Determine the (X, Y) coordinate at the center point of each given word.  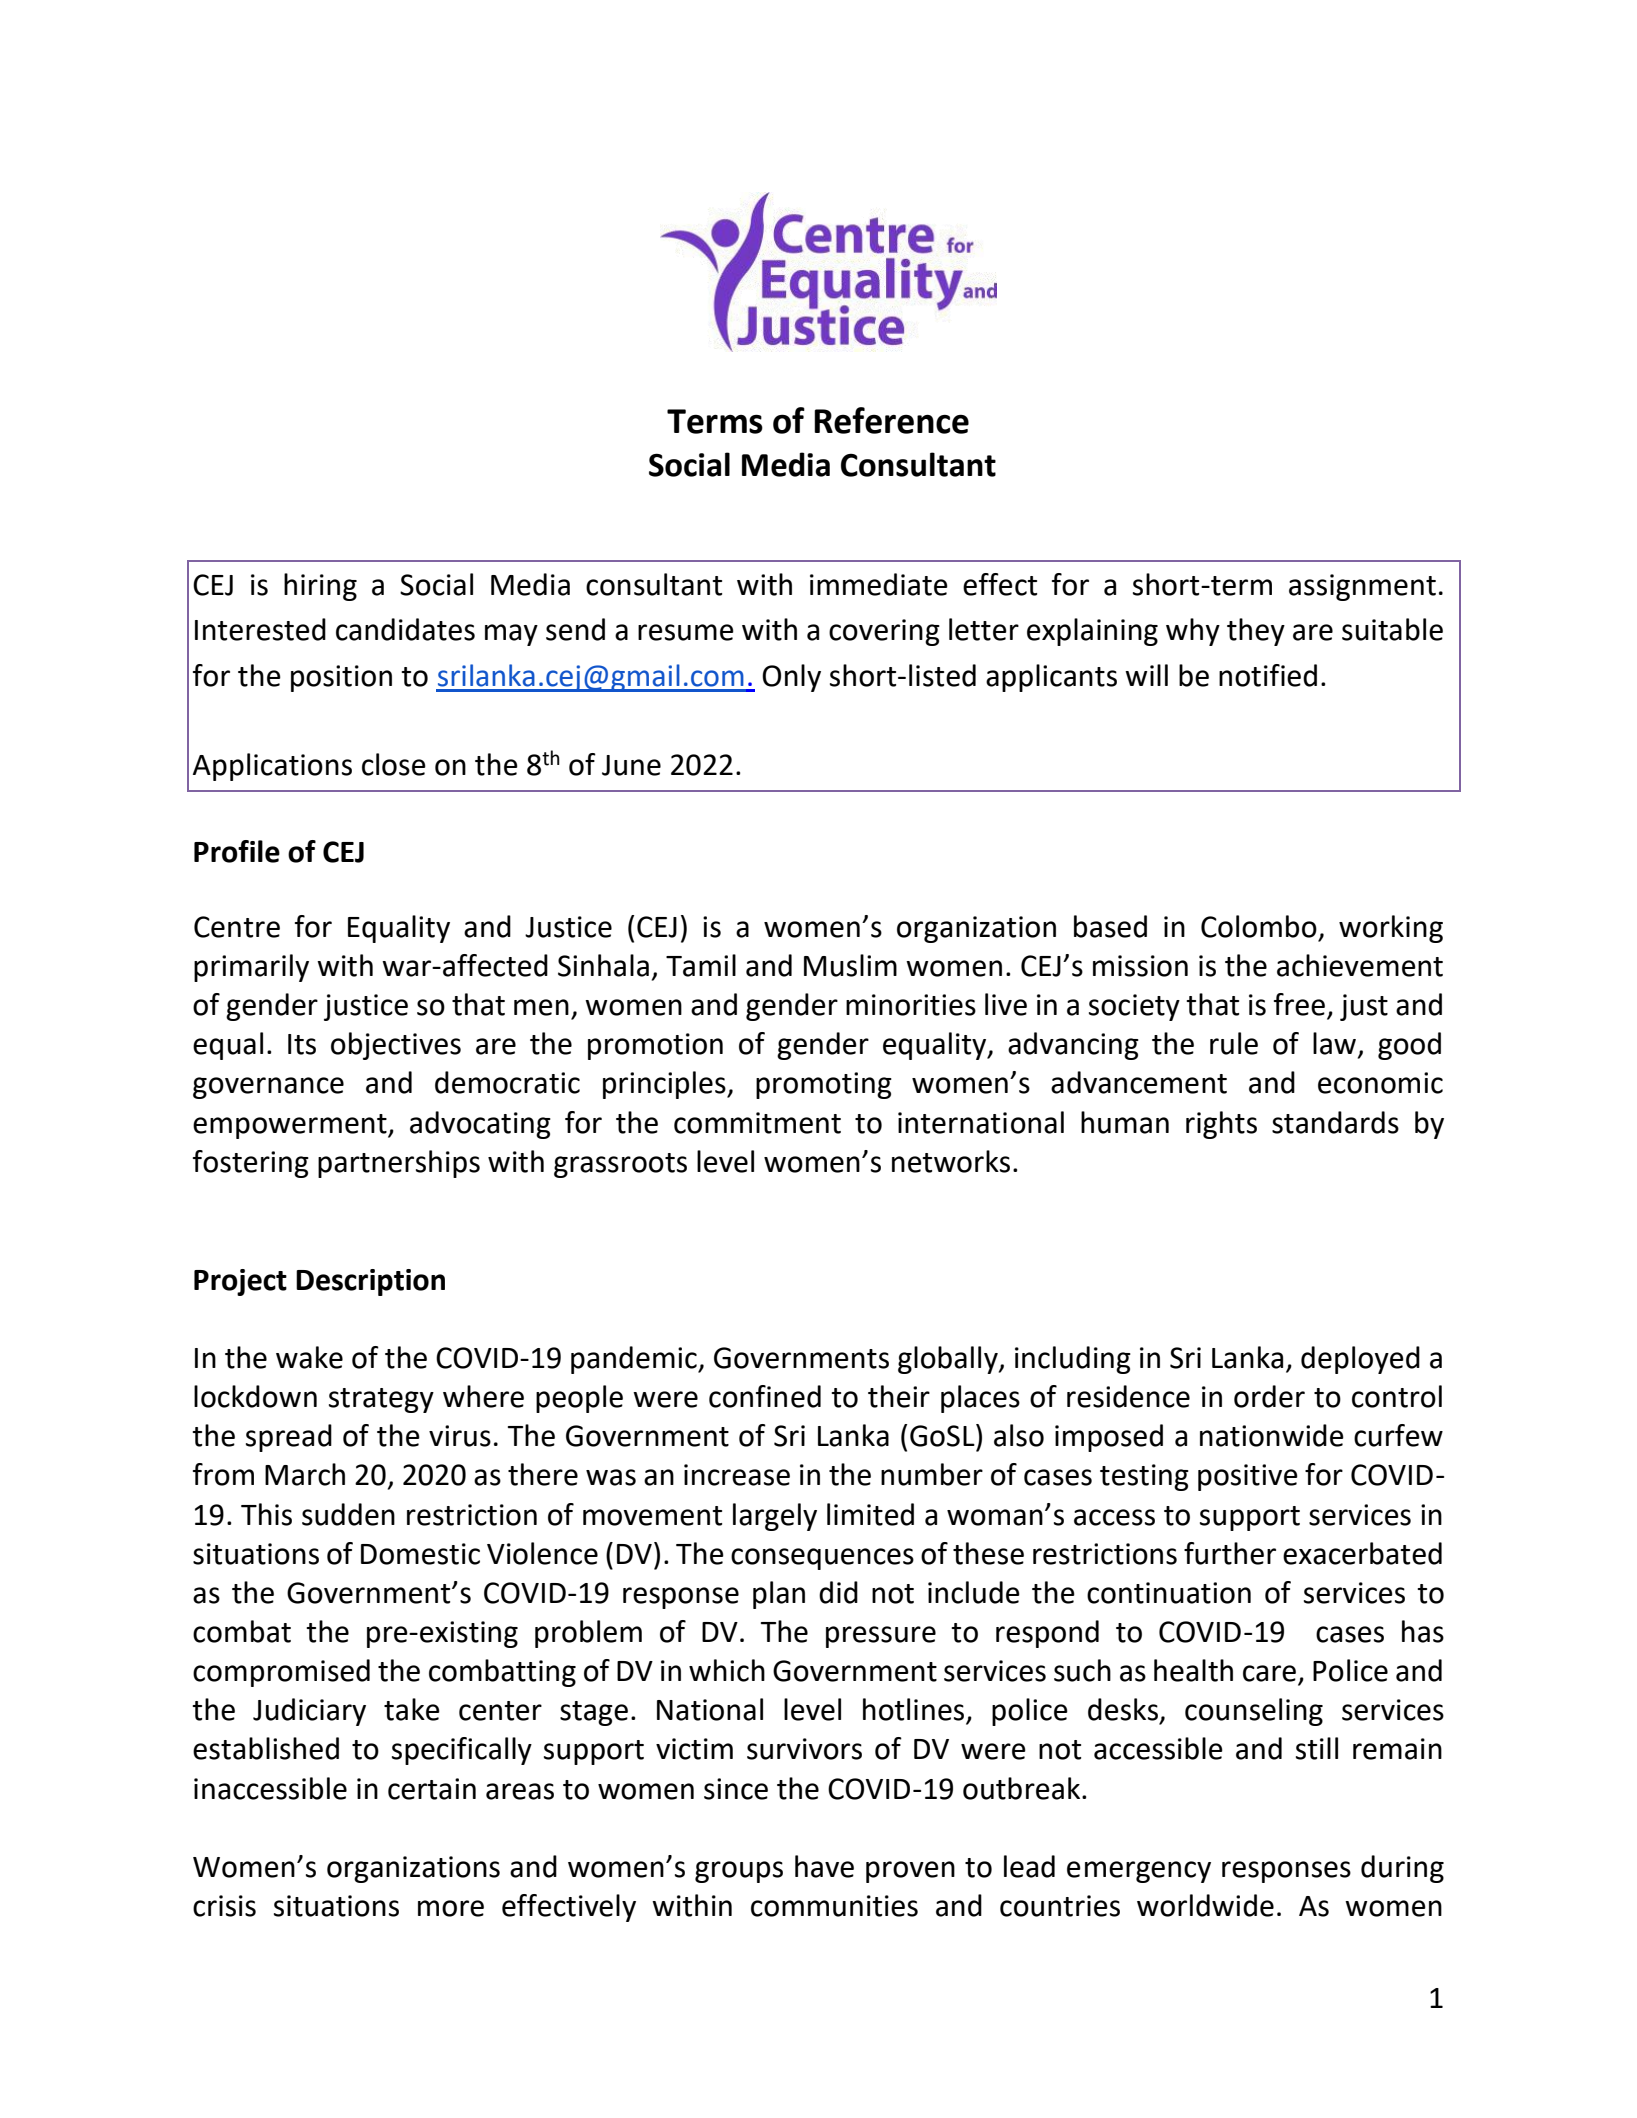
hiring (320, 587)
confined (765, 1396)
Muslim (850, 965)
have (824, 1866)
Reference (891, 420)
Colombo (1259, 926)
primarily (251, 968)
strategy (381, 1400)
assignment (1362, 587)
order (1269, 1396)
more (451, 1908)
